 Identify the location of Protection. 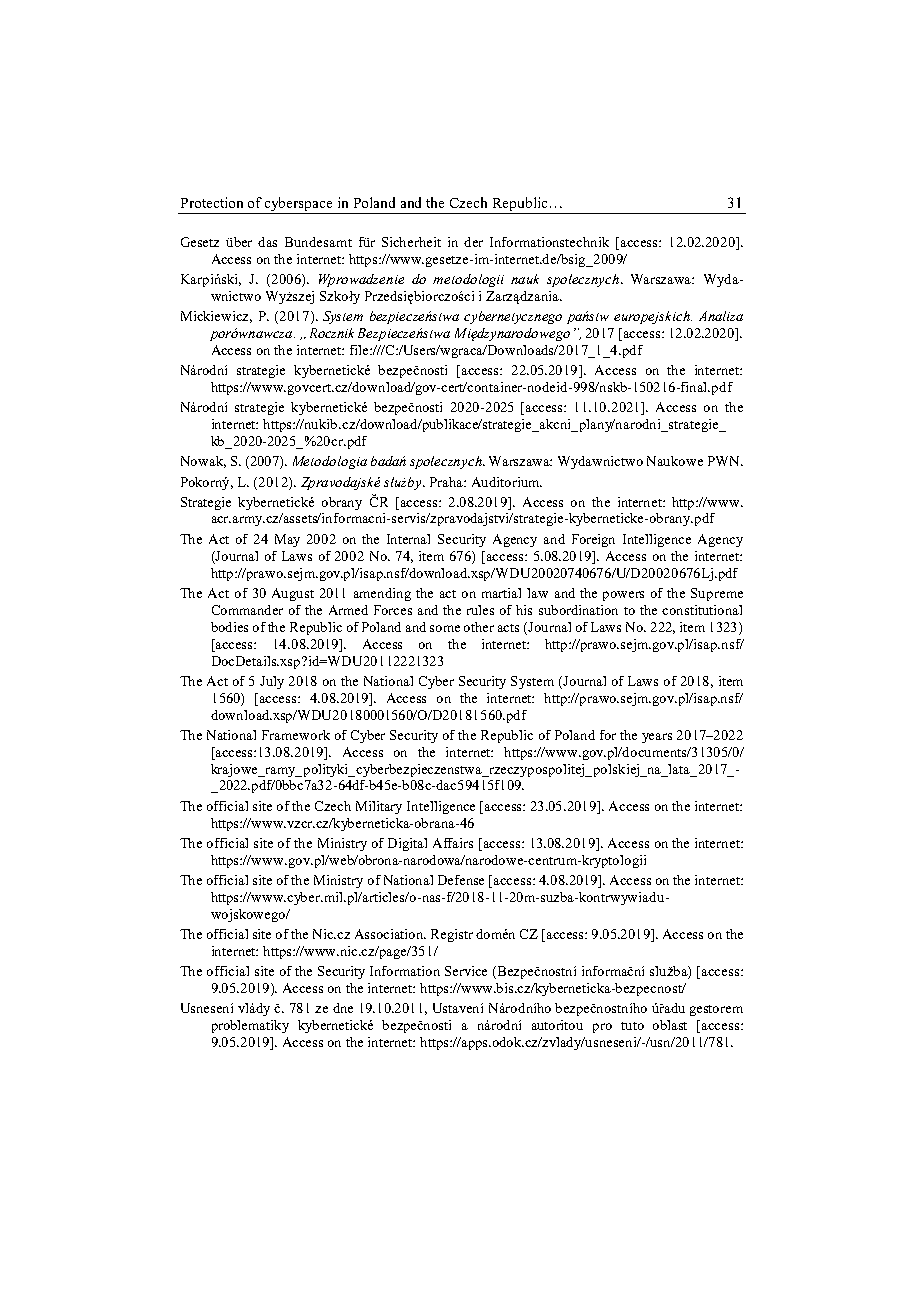
(212, 202).
